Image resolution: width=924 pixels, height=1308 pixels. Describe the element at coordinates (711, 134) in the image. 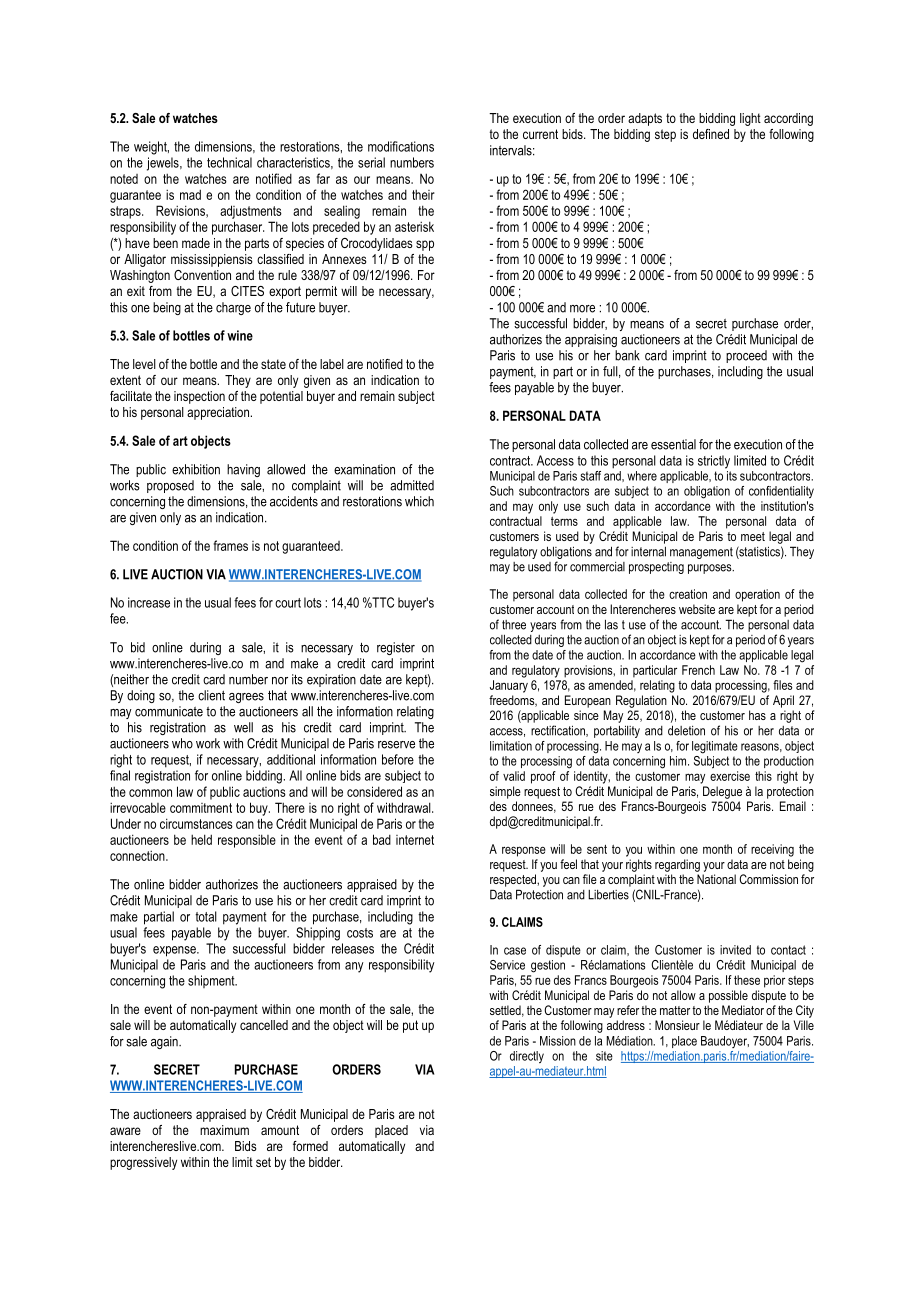

I see `defined` at that location.
